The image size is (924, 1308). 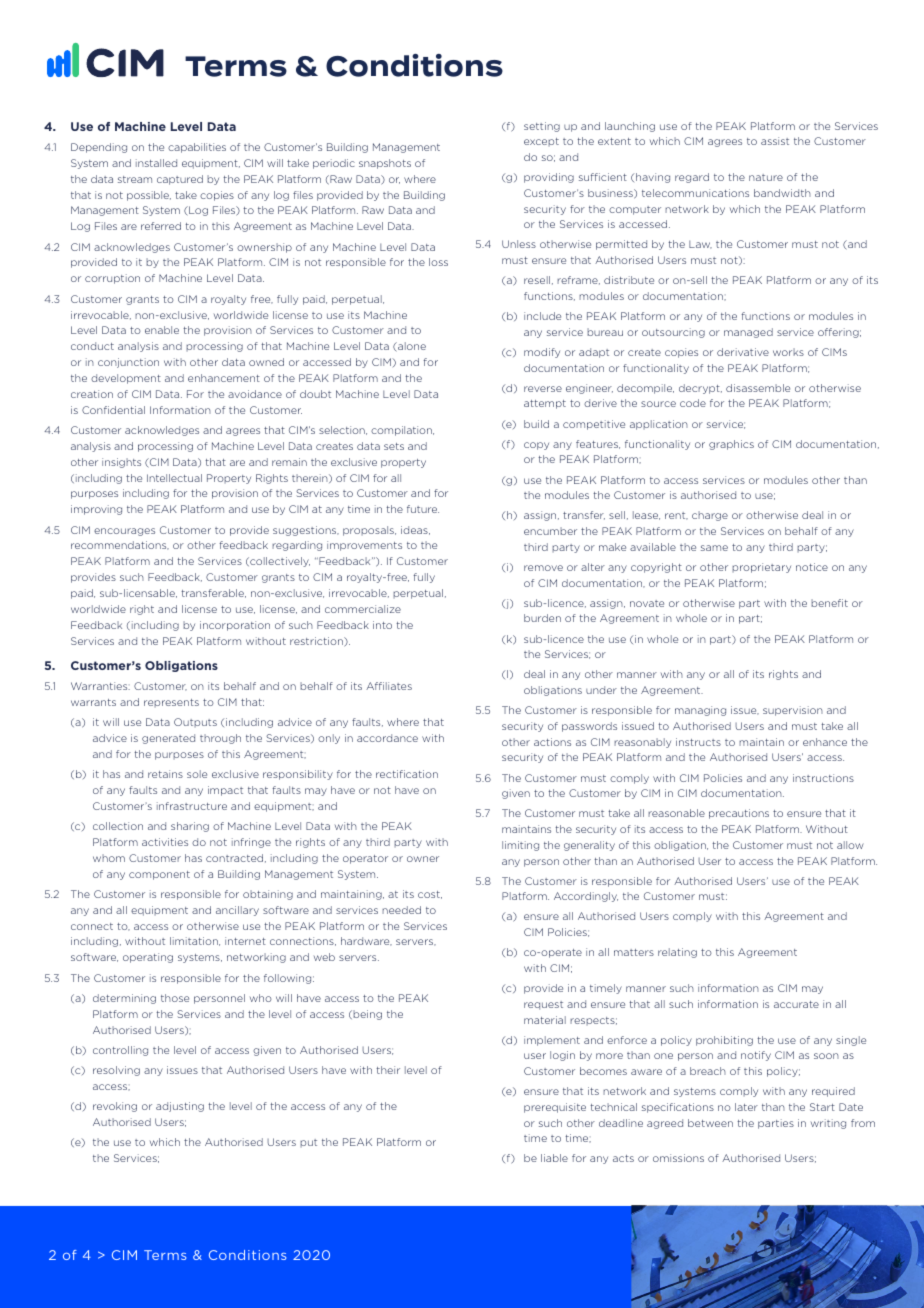 What do you see at coordinates (197, 148) in the screenshot?
I see `capabilities` at bounding box center [197, 148].
